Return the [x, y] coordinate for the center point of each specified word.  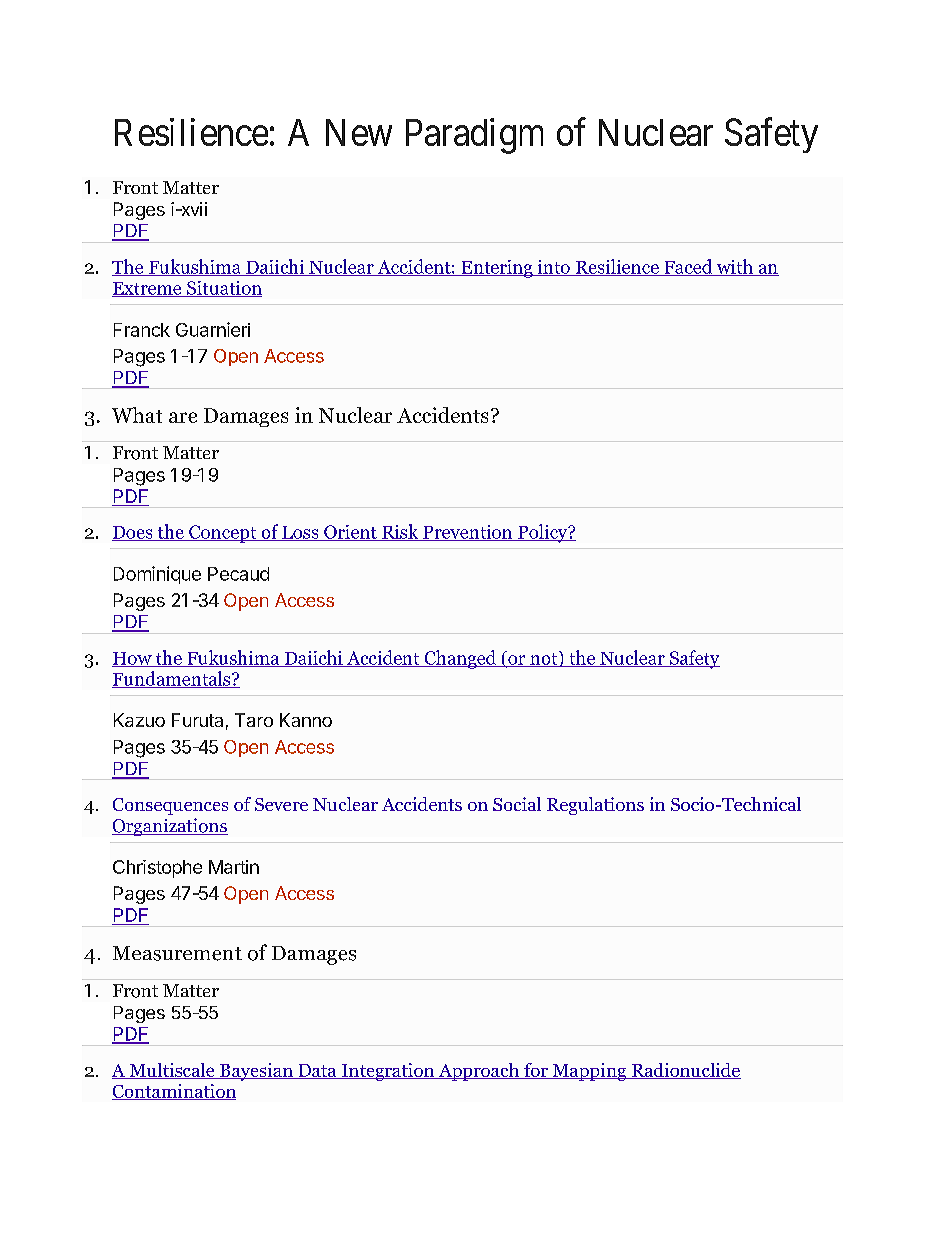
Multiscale [172, 1071]
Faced [688, 267]
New [359, 132]
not [544, 659]
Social [517, 804]
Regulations [595, 806]
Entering [497, 269]
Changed [460, 659]
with [735, 267]
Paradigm [474, 136]
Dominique [157, 575]
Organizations [170, 827]
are [183, 417]
